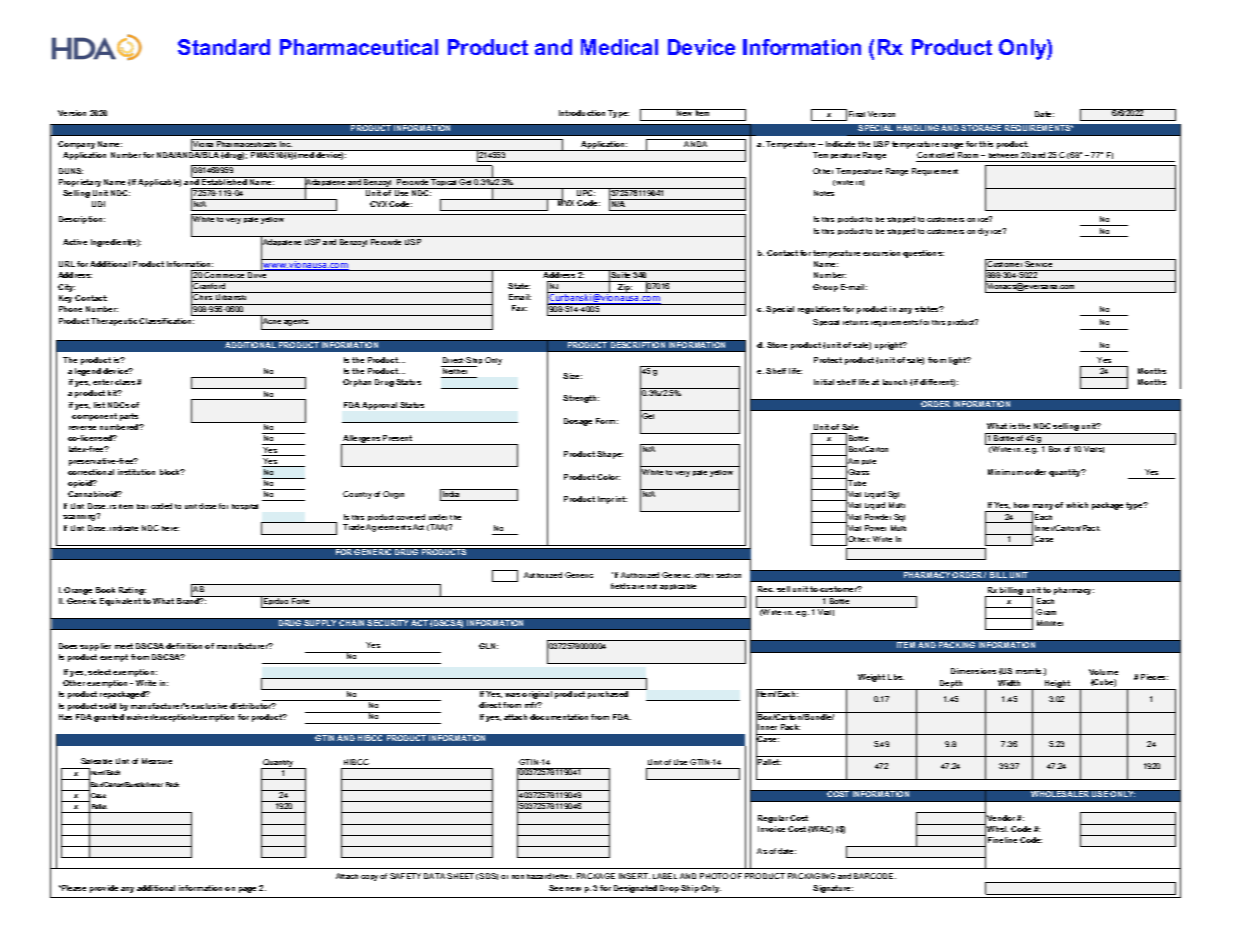 Image resolution: width=1233 pixels, height=952 pixels. Describe the element at coordinates (1005, 472) in the screenshot. I see `Minimum` at that location.
